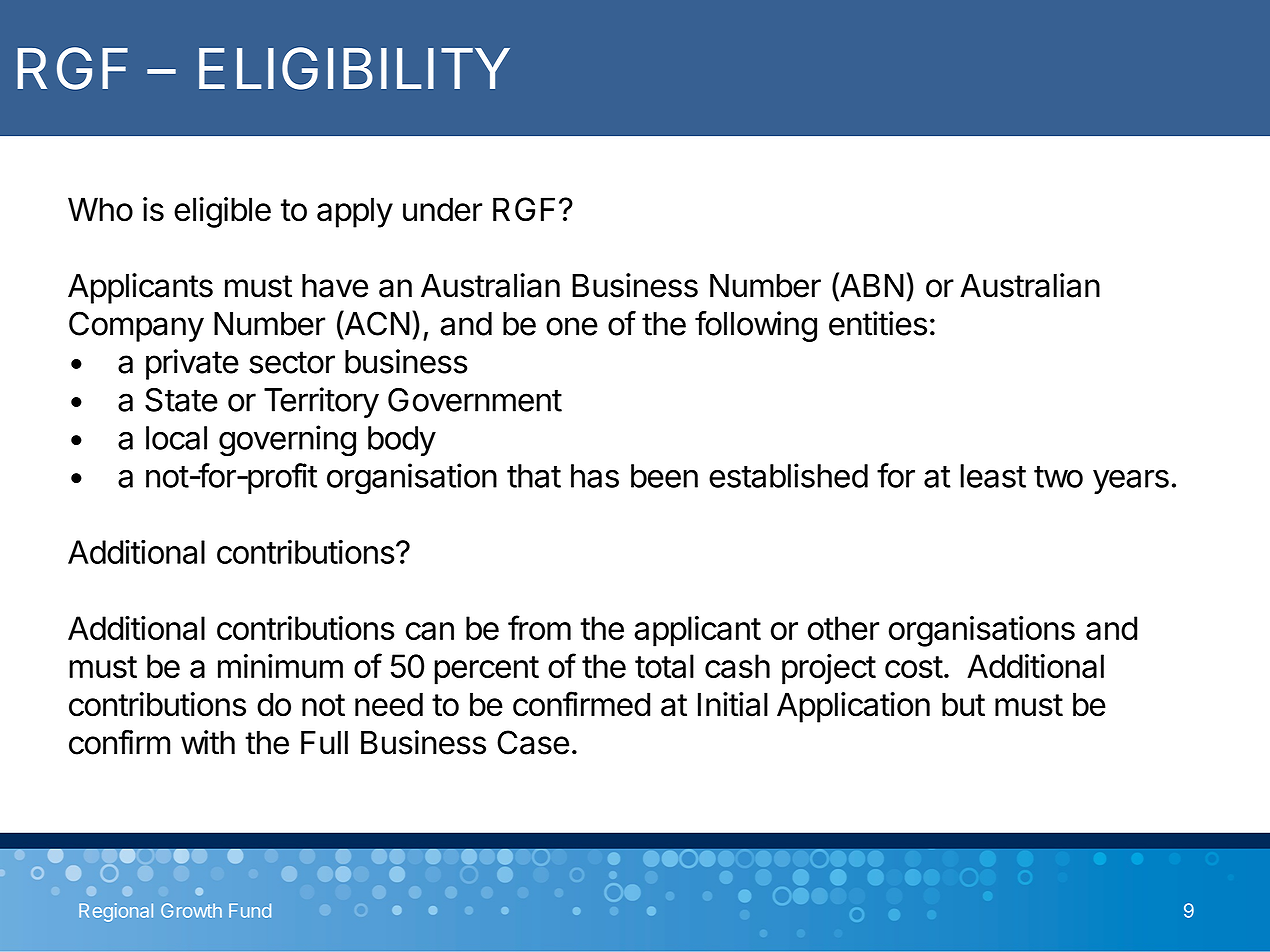 Image resolution: width=1270 pixels, height=952 pixels. Describe the element at coordinates (442, 209) in the page. I see `under` at that location.
